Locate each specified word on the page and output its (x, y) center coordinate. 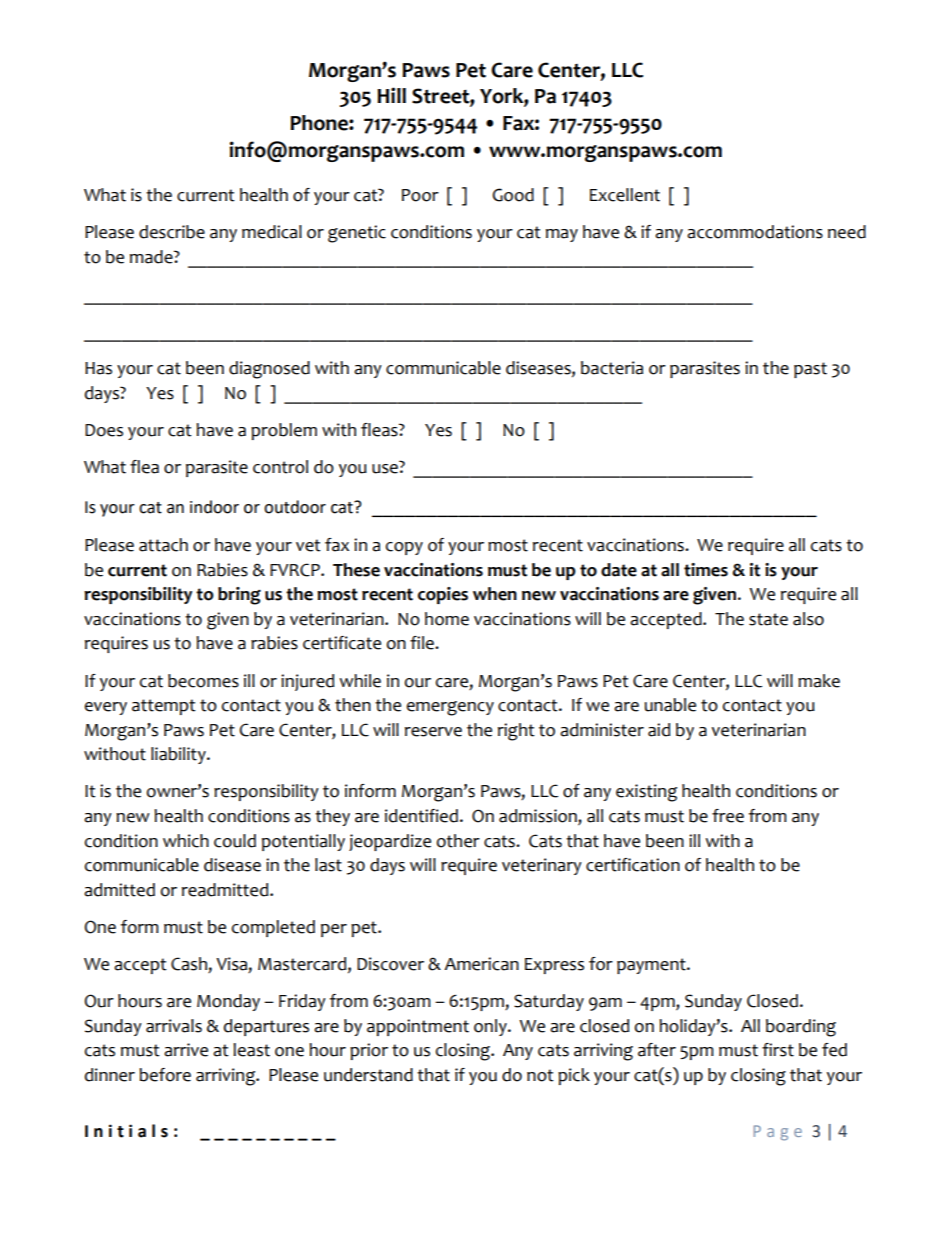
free (728, 816)
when (495, 594)
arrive (186, 1050)
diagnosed (269, 370)
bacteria (612, 368)
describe (172, 232)
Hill (391, 95)
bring (239, 596)
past (810, 370)
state (768, 619)
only (491, 1027)
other (458, 841)
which (186, 841)
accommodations (755, 232)
